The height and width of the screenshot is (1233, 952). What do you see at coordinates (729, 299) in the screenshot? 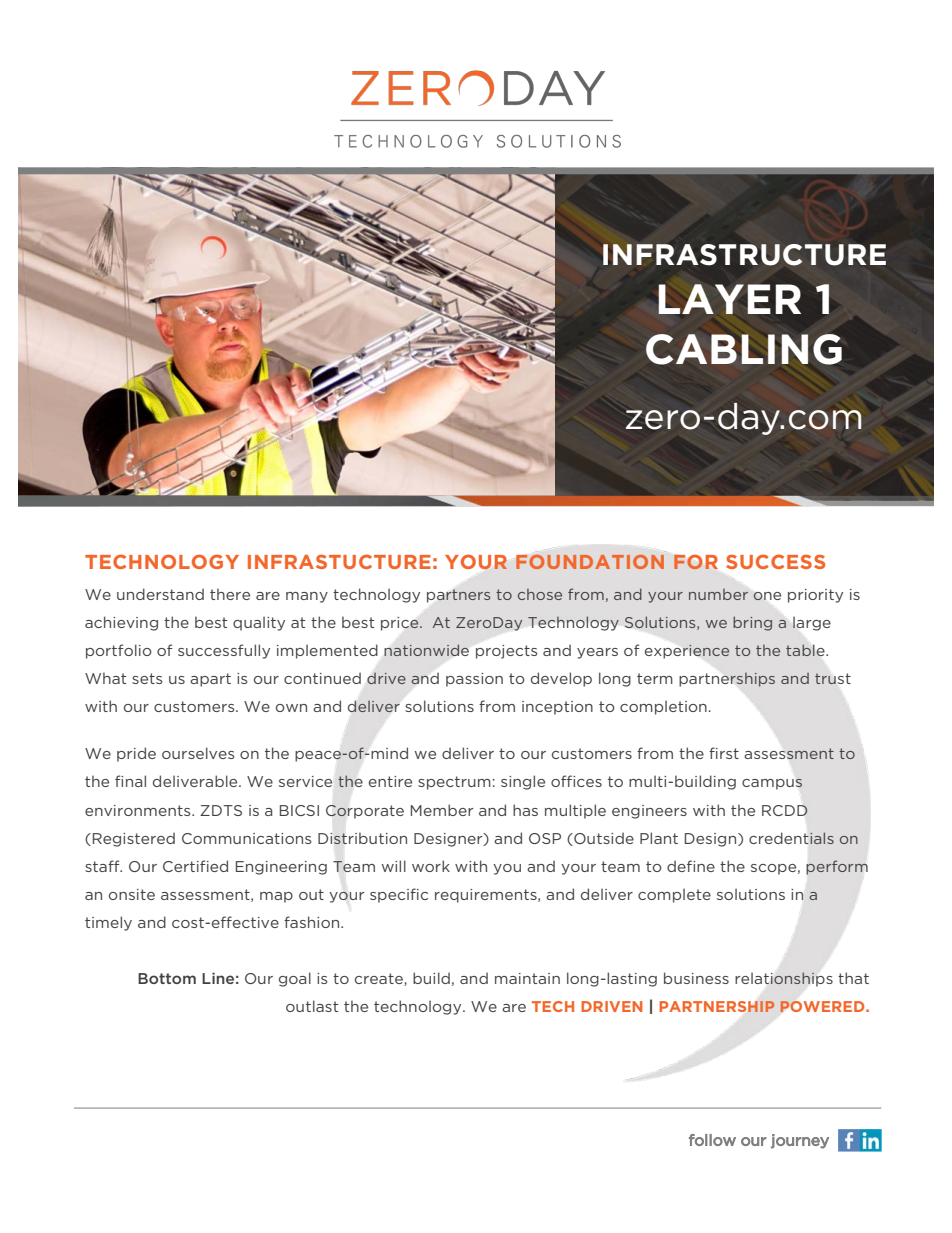
I see `LAYER` at bounding box center [729, 299].
